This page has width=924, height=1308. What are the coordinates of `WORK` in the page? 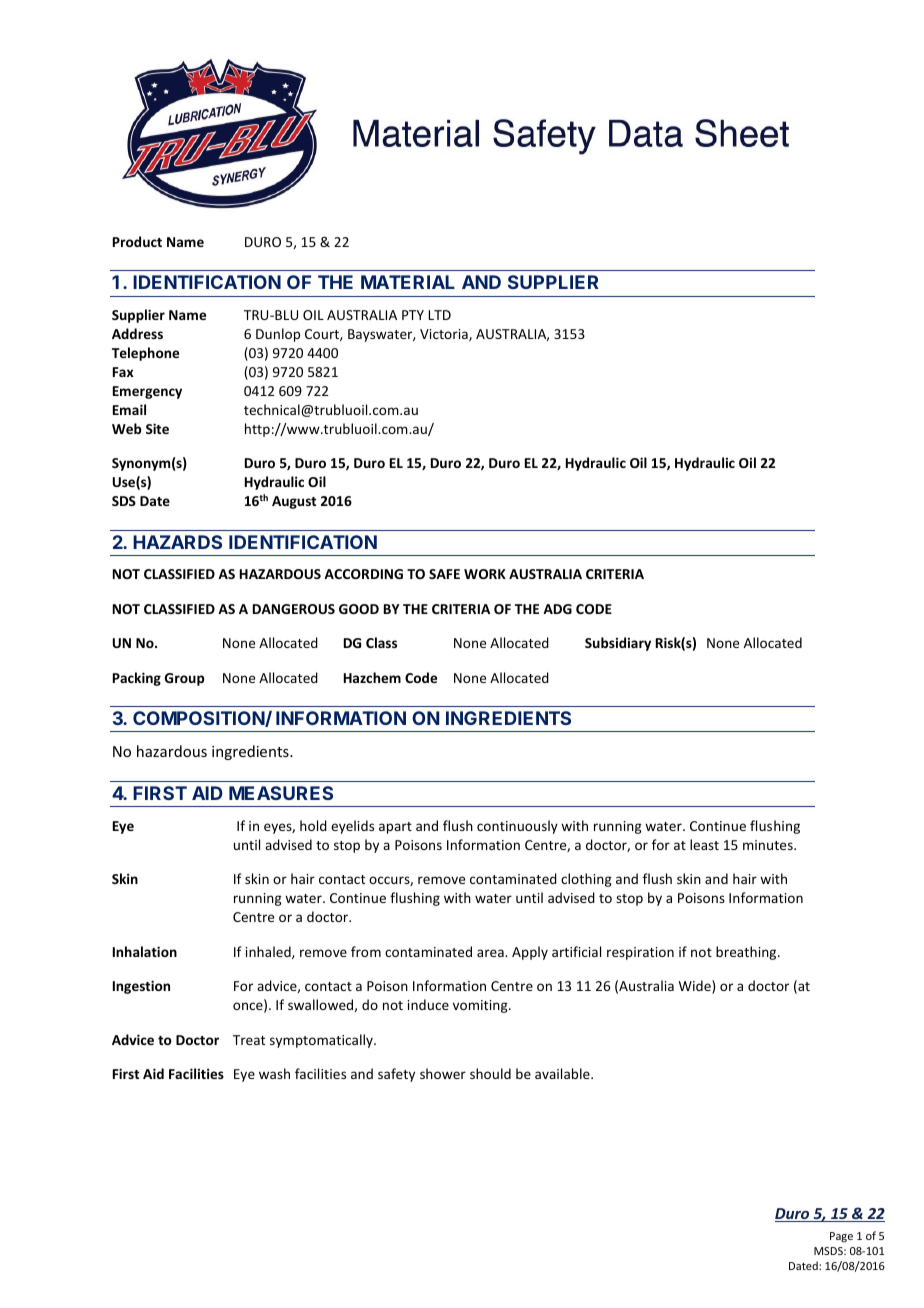 It's located at (485, 574).
